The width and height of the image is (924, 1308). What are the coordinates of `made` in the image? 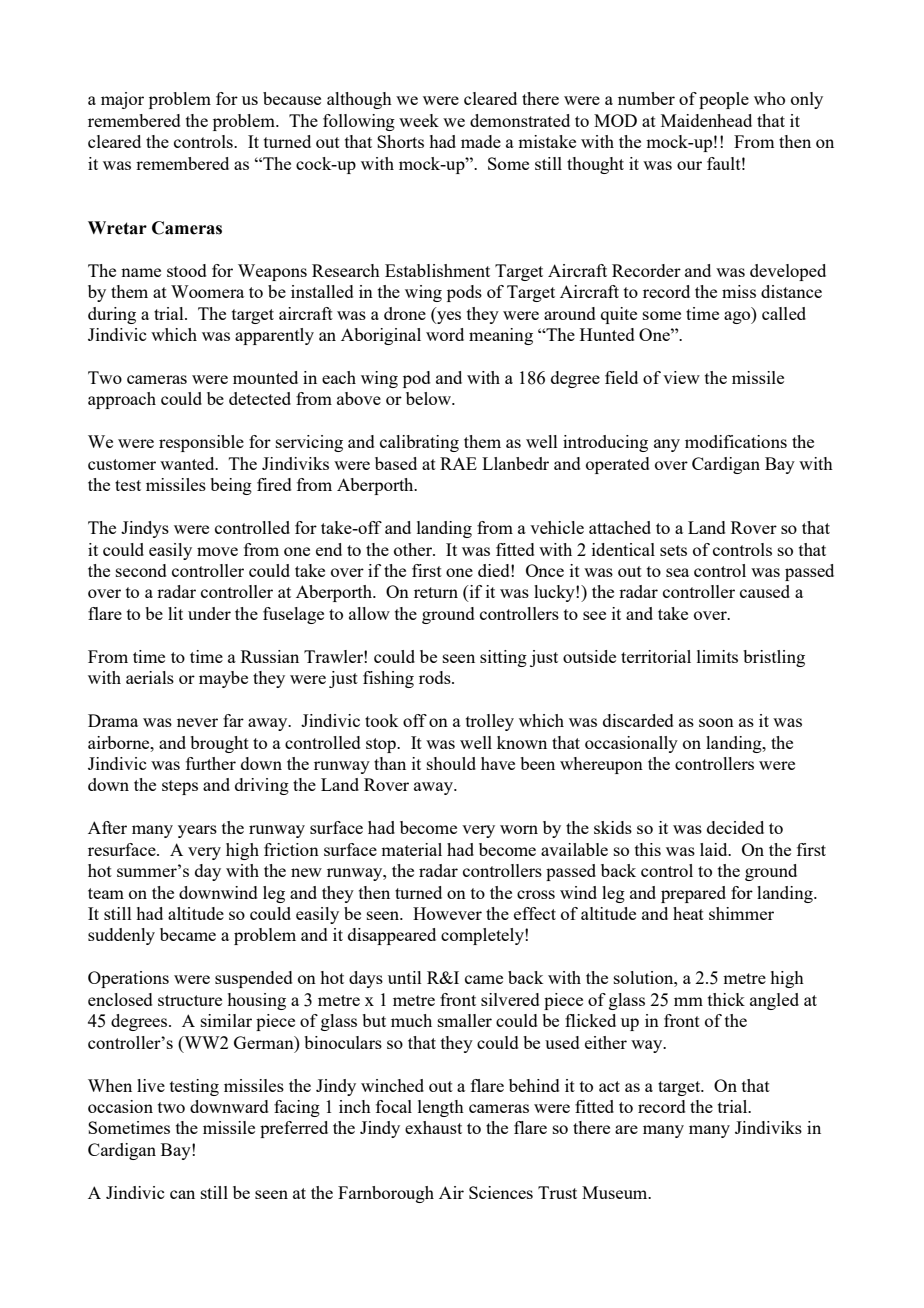 It's located at (481, 141).
